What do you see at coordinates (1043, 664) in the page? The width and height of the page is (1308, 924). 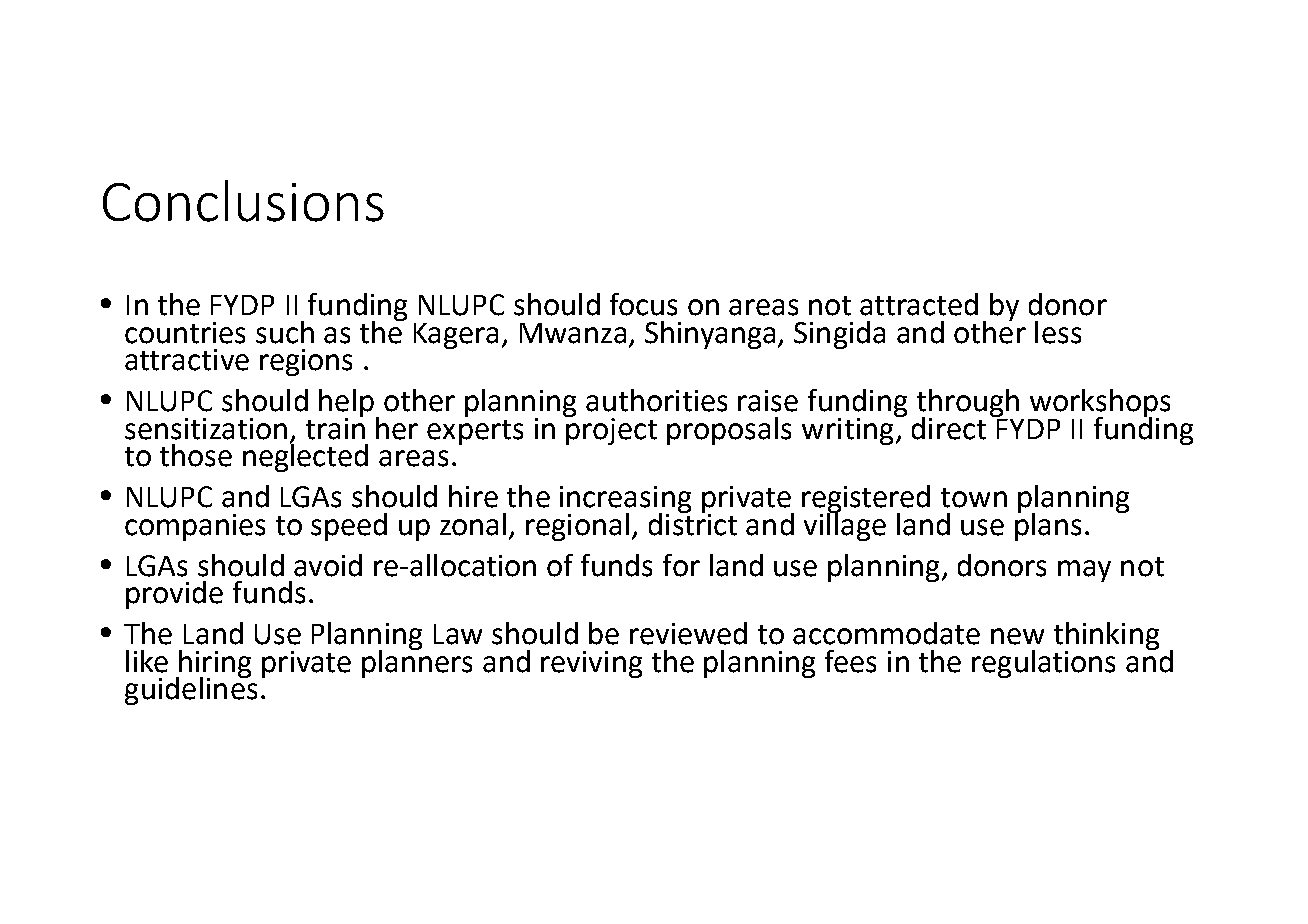 I see `regulations` at bounding box center [1043, 664].
